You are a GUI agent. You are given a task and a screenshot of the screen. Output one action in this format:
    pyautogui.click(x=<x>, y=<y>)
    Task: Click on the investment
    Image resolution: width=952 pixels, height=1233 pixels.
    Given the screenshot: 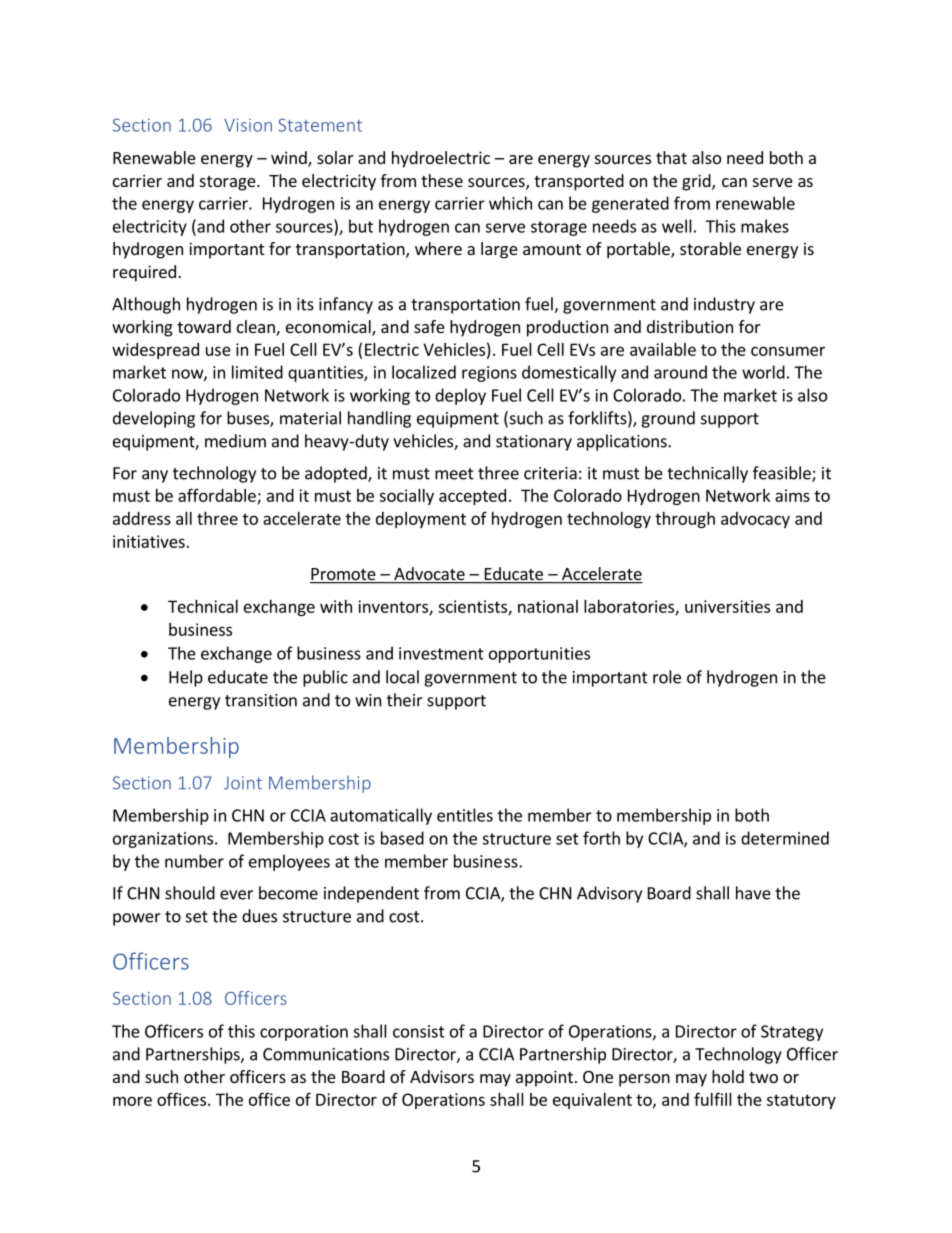 What is the action you would take?
    pyautogui.click(x=441, y=653)
